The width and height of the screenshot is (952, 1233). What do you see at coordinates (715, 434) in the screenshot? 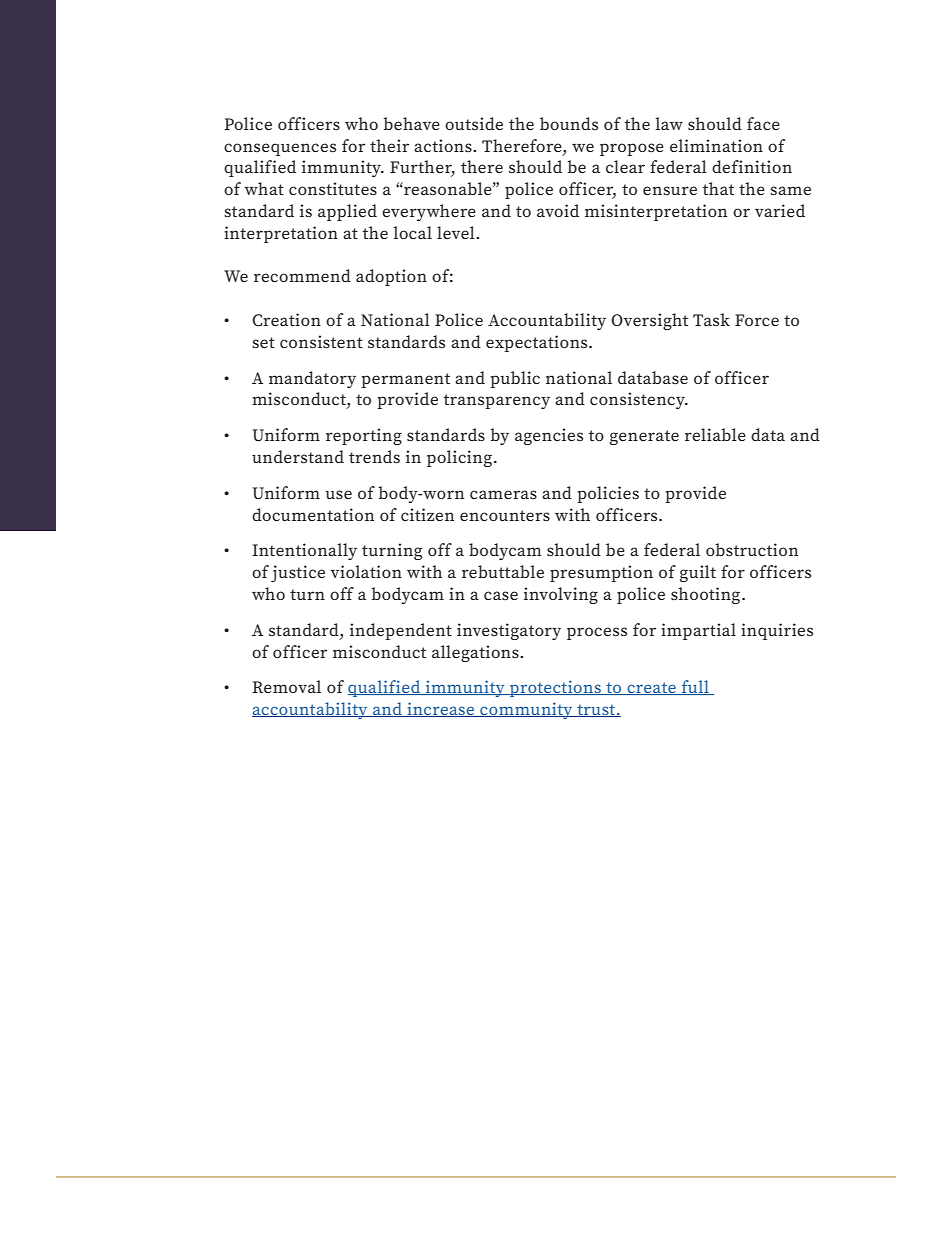
I see `reliable` at bounding box center [715, 434].
